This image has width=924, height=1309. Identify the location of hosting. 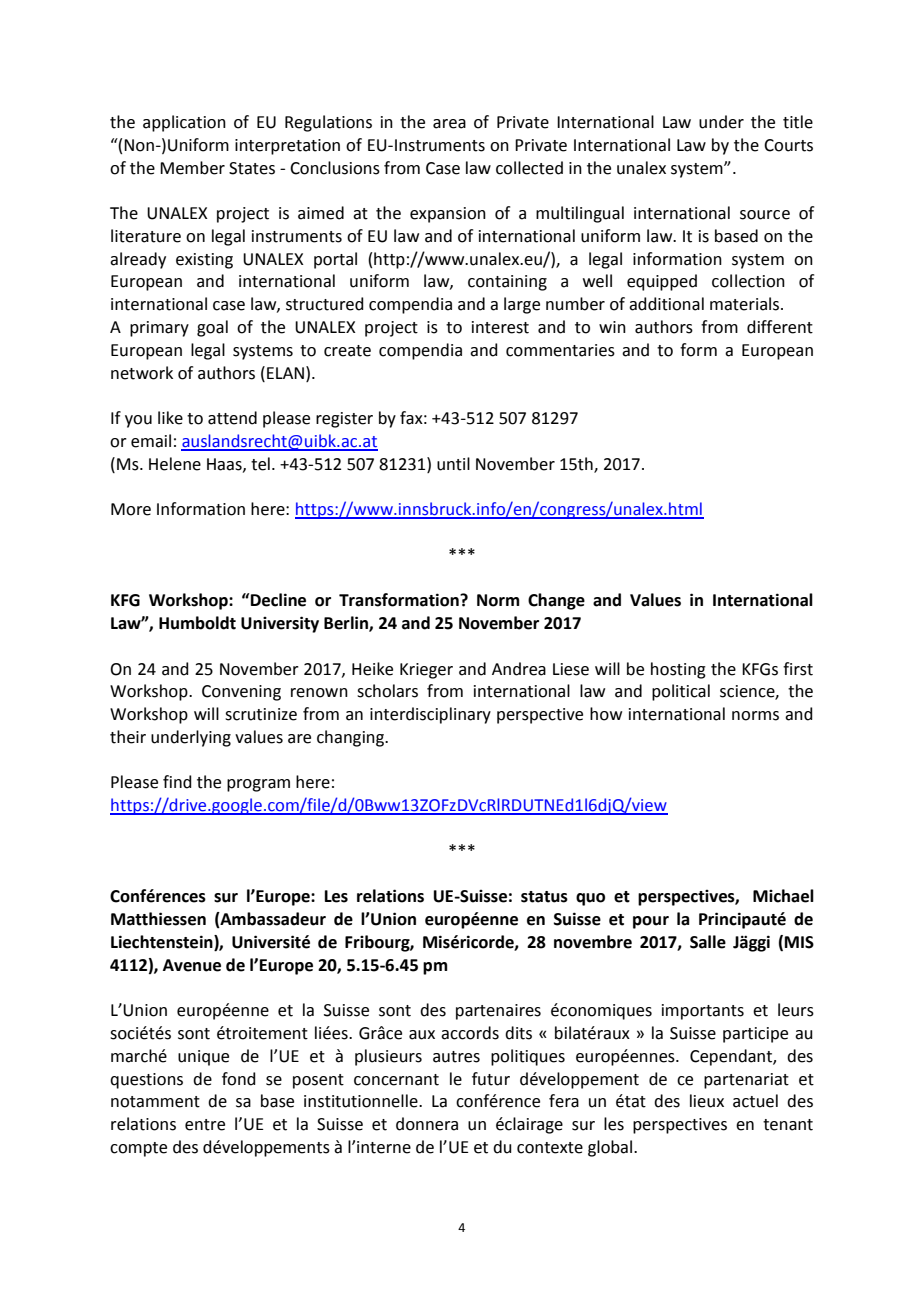
(678, 670).
